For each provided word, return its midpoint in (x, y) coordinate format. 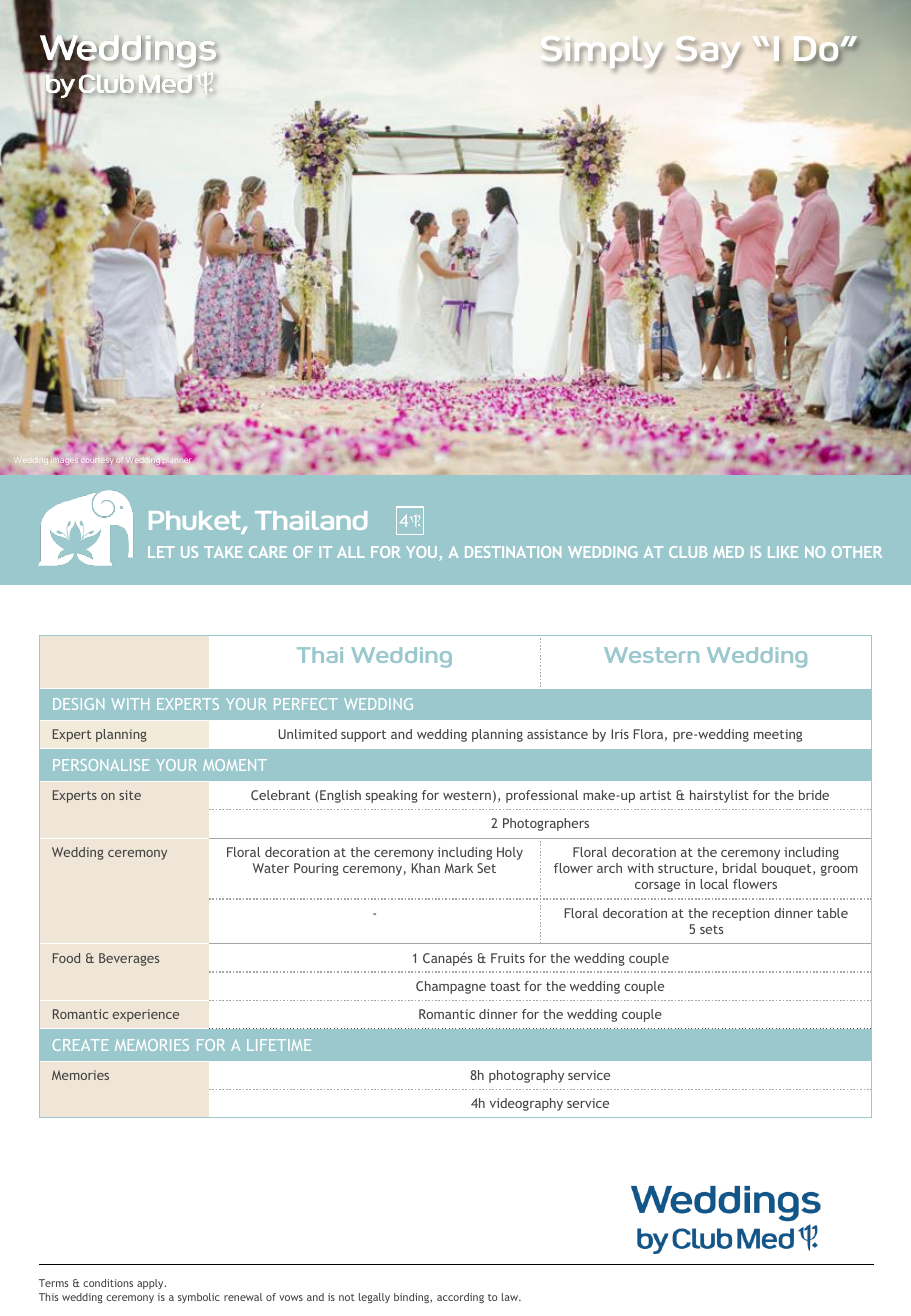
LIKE (783, 552)
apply (151, 1284)
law (511, 1297)
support (363, 736)
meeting (778, 735)
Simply (605, 56)
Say (711, 54)
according (460, 1298)
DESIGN (78, 704)
